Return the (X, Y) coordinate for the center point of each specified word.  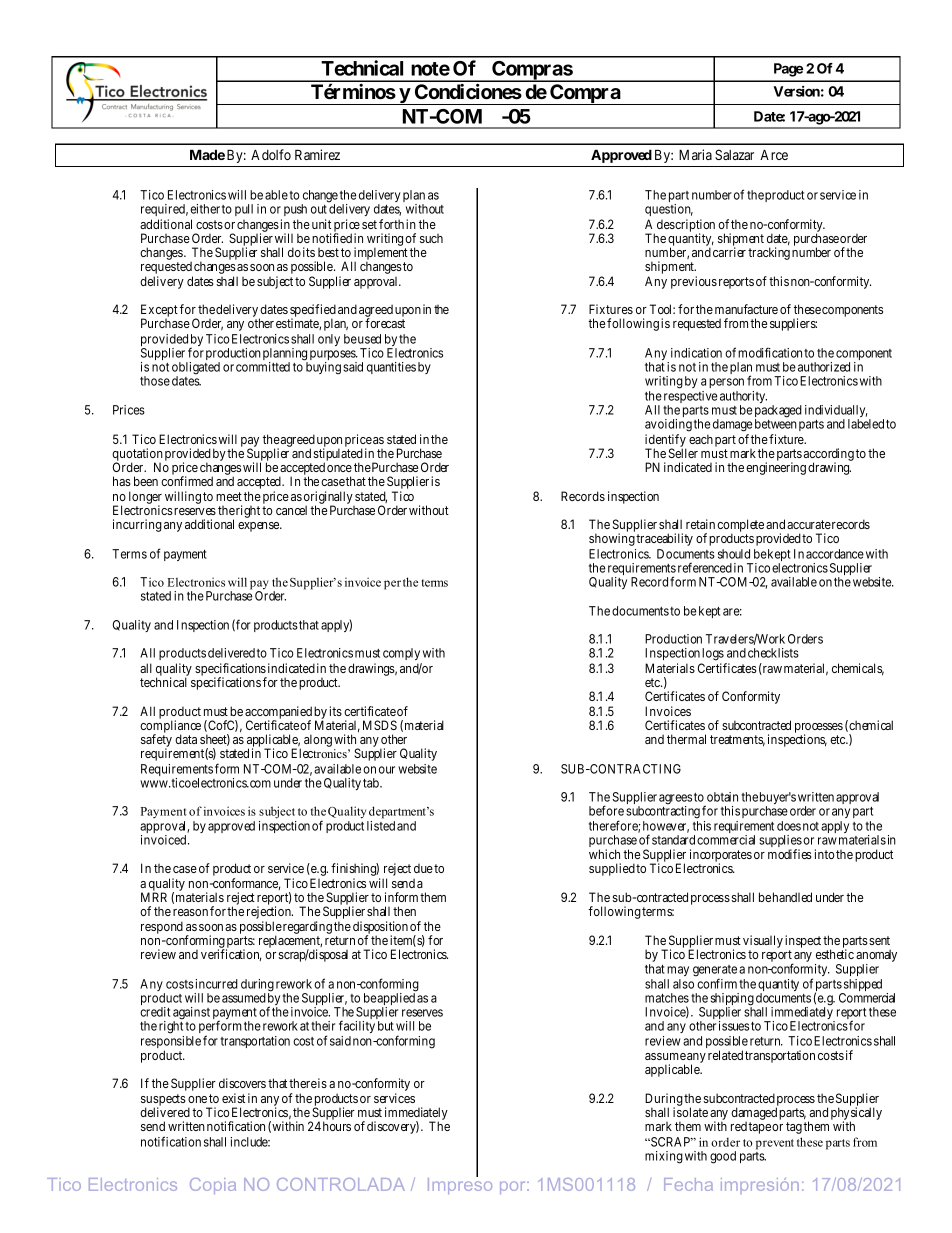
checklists (773, 653)
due (423, 868)
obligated (196, 369)
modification (770, 352)
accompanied (278, 714)
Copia (213, 1186)
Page (788, 70)
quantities (391, 368)
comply (401, 654)
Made (207, 154)
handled (792, 897)
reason (190, 912)
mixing (664, 1157)
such (431, 238)
